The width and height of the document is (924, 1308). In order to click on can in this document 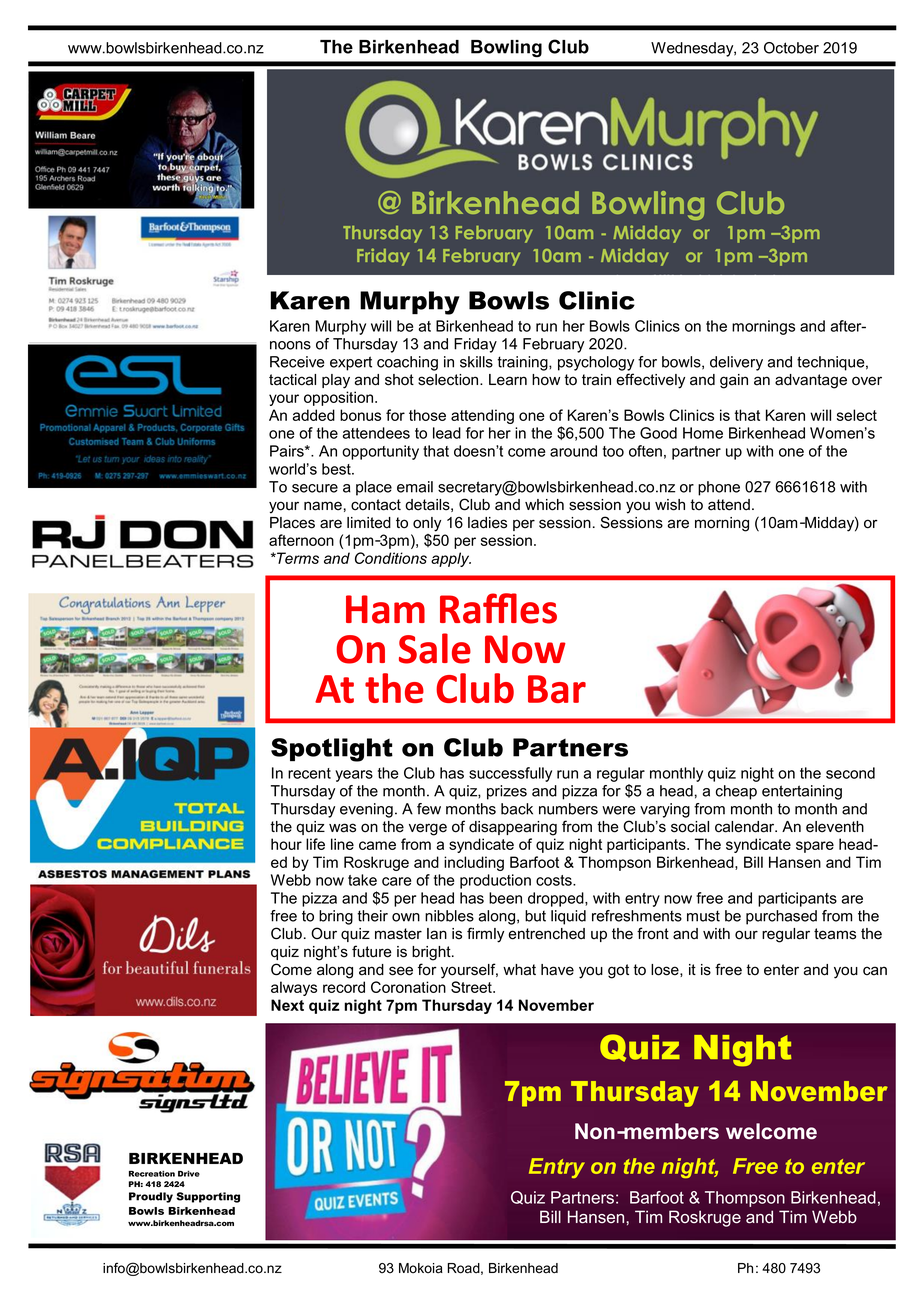, I will do `click(875, 971)`.
